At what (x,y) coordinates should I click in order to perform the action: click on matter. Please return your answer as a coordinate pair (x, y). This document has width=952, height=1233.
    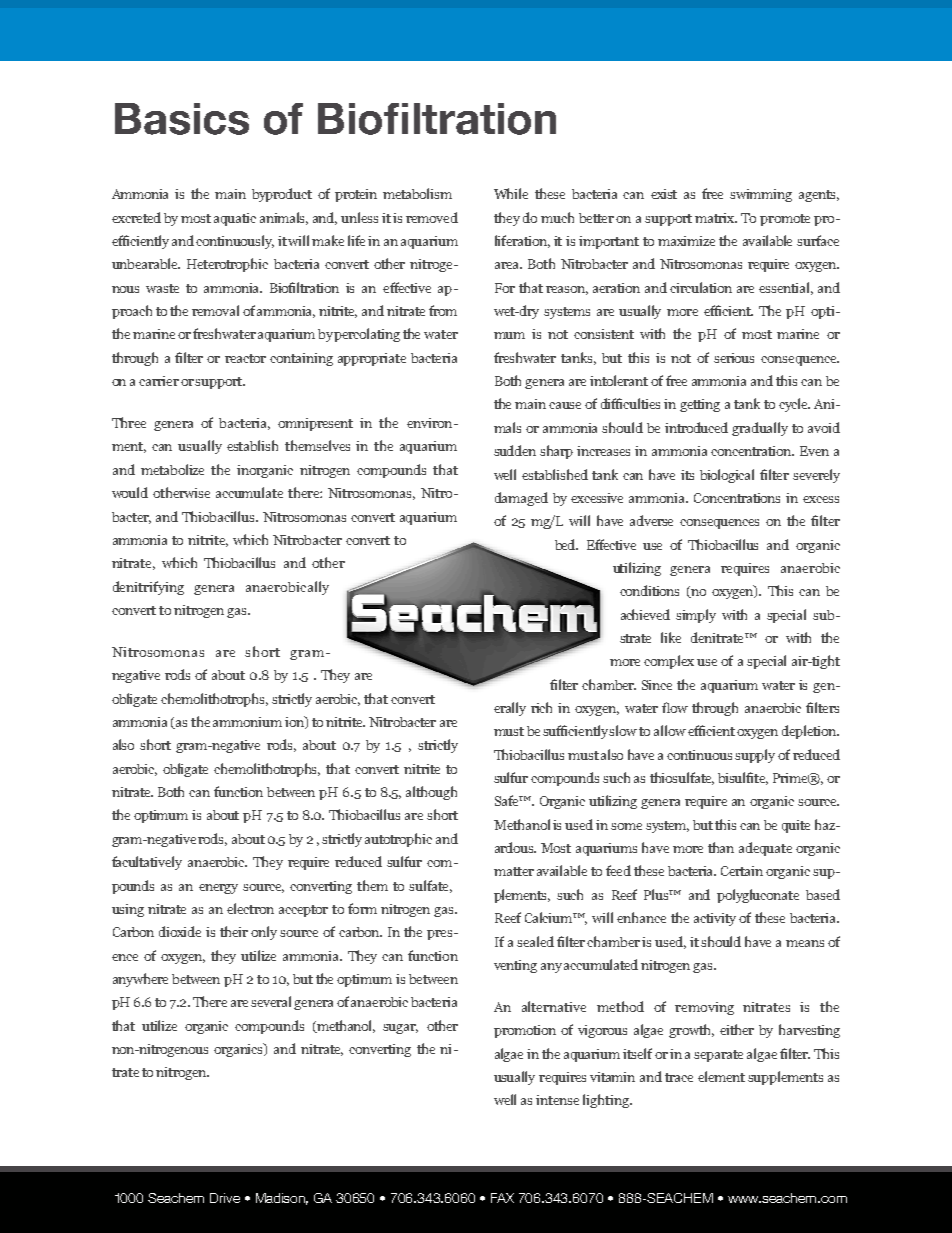
    Looking at the image, I should click on (514, 871).
